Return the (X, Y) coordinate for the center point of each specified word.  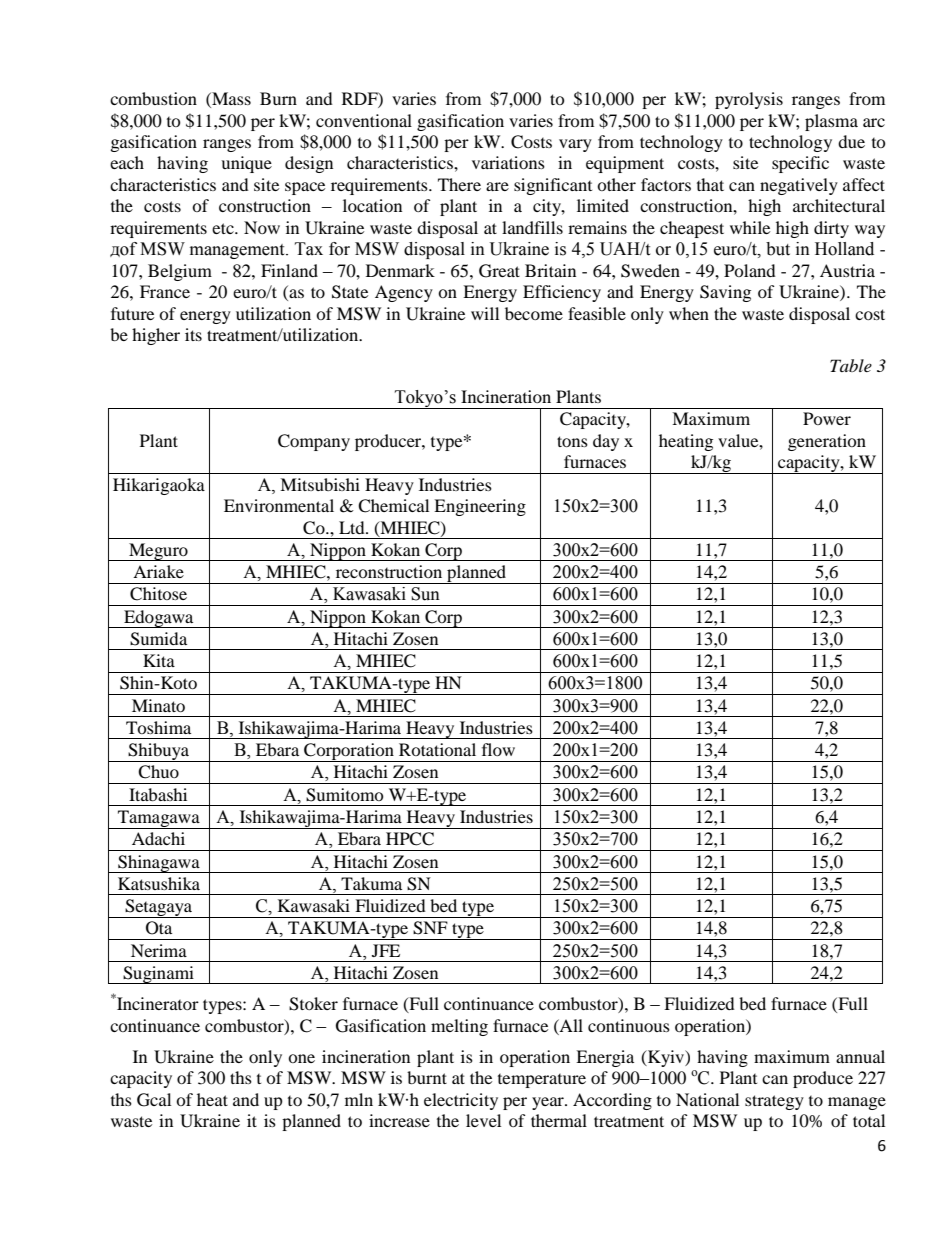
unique (246, 164)
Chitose (158, 594)
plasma (831, 122)
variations (508, 162)
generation (827, 442)
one (301, 1058)
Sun (425, 594)
